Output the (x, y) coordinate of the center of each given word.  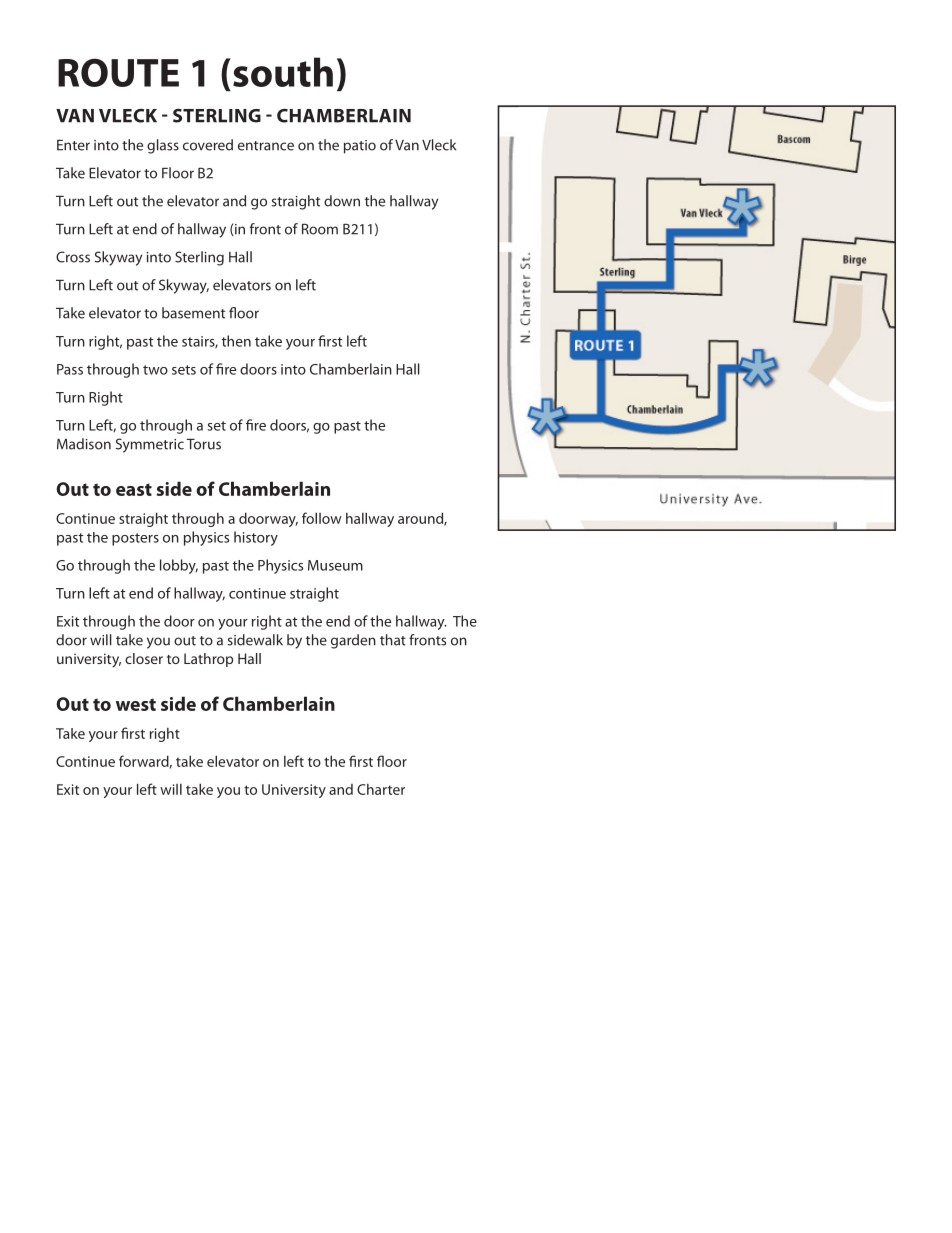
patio (360, 147)
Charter (381, 789)
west (136, 704)
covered (208, 145)
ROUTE (118, 72)
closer (144, 658)
